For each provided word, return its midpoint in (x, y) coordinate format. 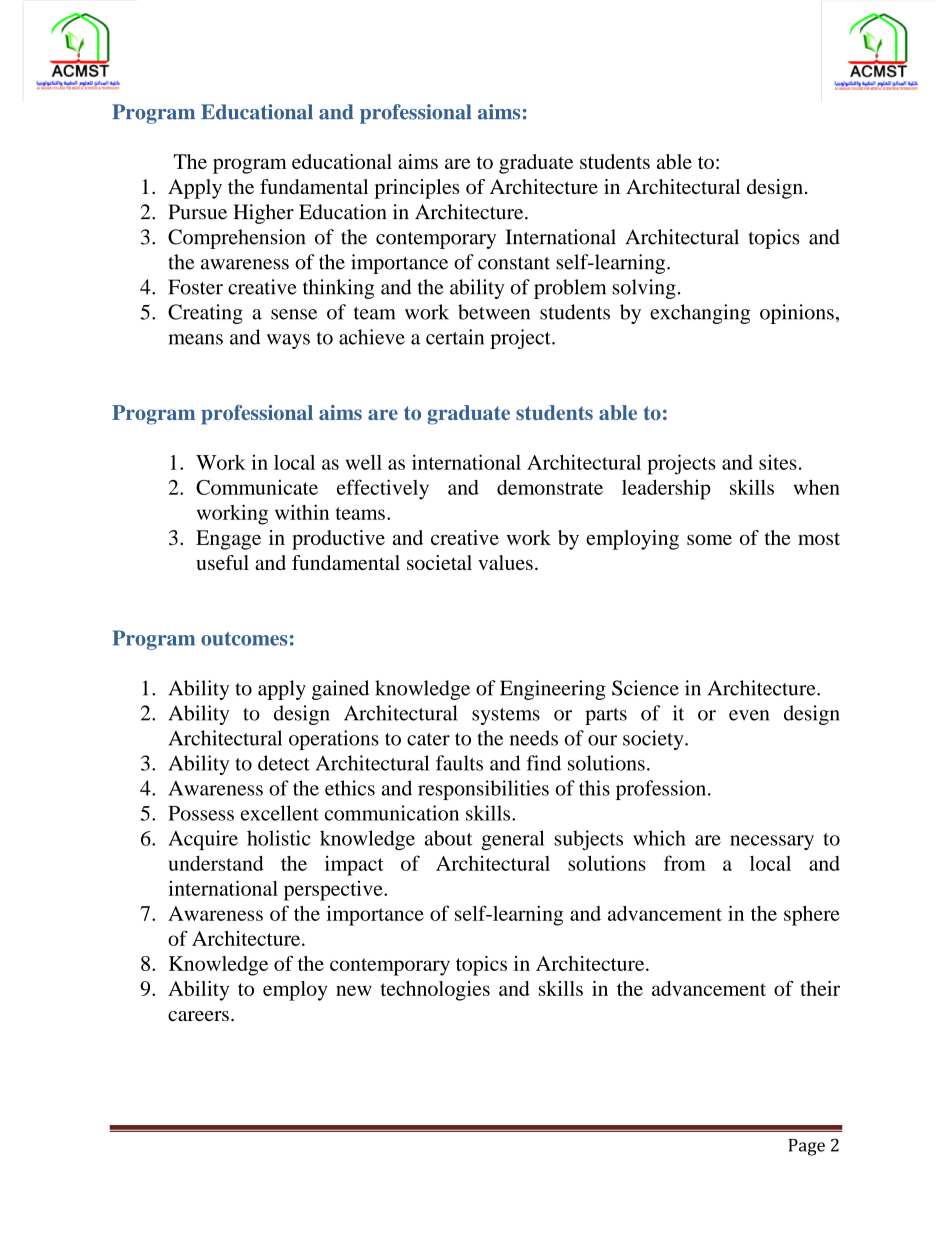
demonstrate (550, 487)
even (749, 715)
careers (198, 1016)
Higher (263, 214)
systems (506, 716)
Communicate (257, 487)
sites (778, 462)
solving (644, 289)
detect (284, 763)
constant (514, 263)
